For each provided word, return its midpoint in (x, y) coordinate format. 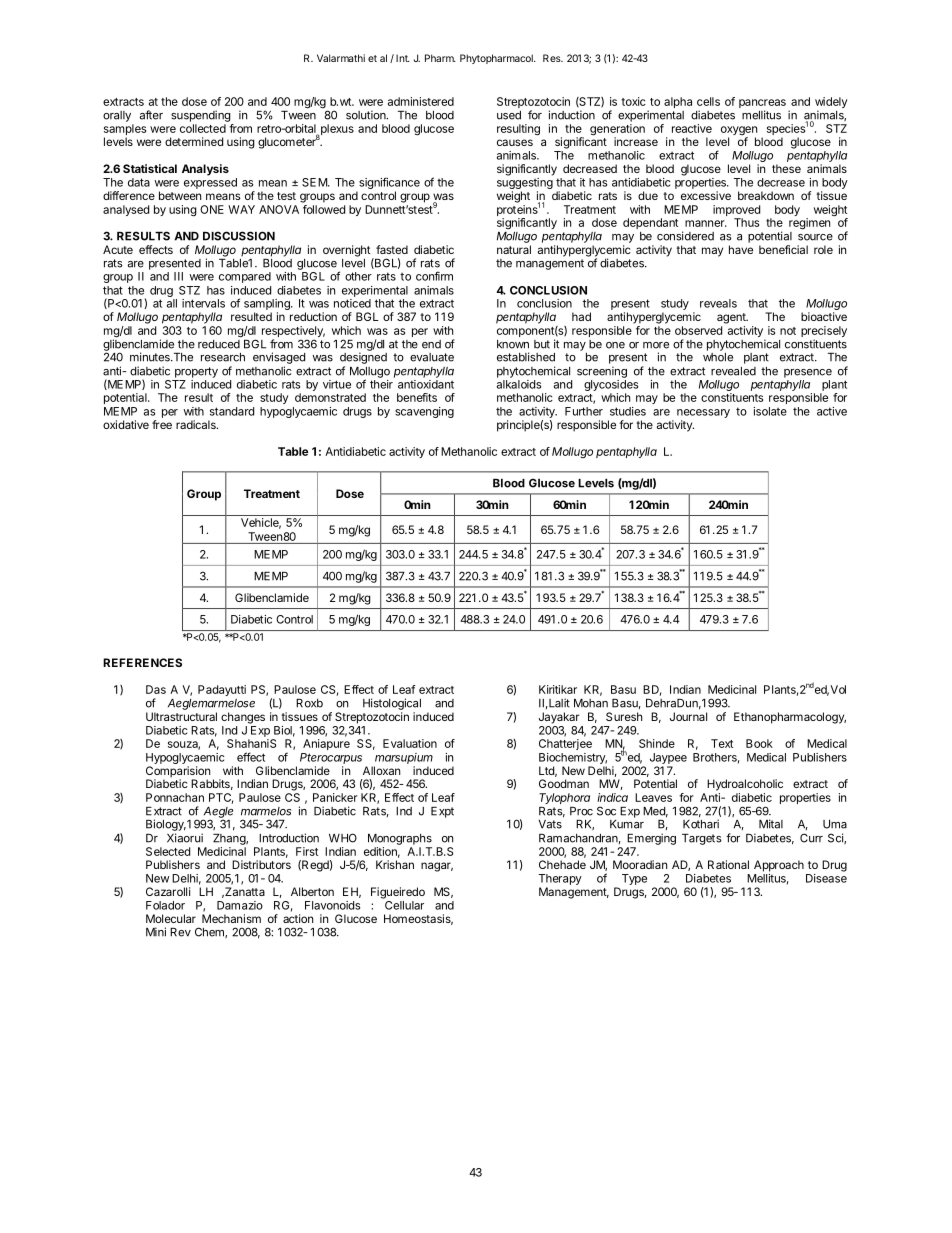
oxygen (739, 132)
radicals (197, 424)
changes (243, 718)
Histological (392, 704)
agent (732, 318)
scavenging (424, 412)
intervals (203, 303)
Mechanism (231, 918)
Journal (688, 716)
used (509, 115)
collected (203, 128)
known (513, 344)
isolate (770, 411)
